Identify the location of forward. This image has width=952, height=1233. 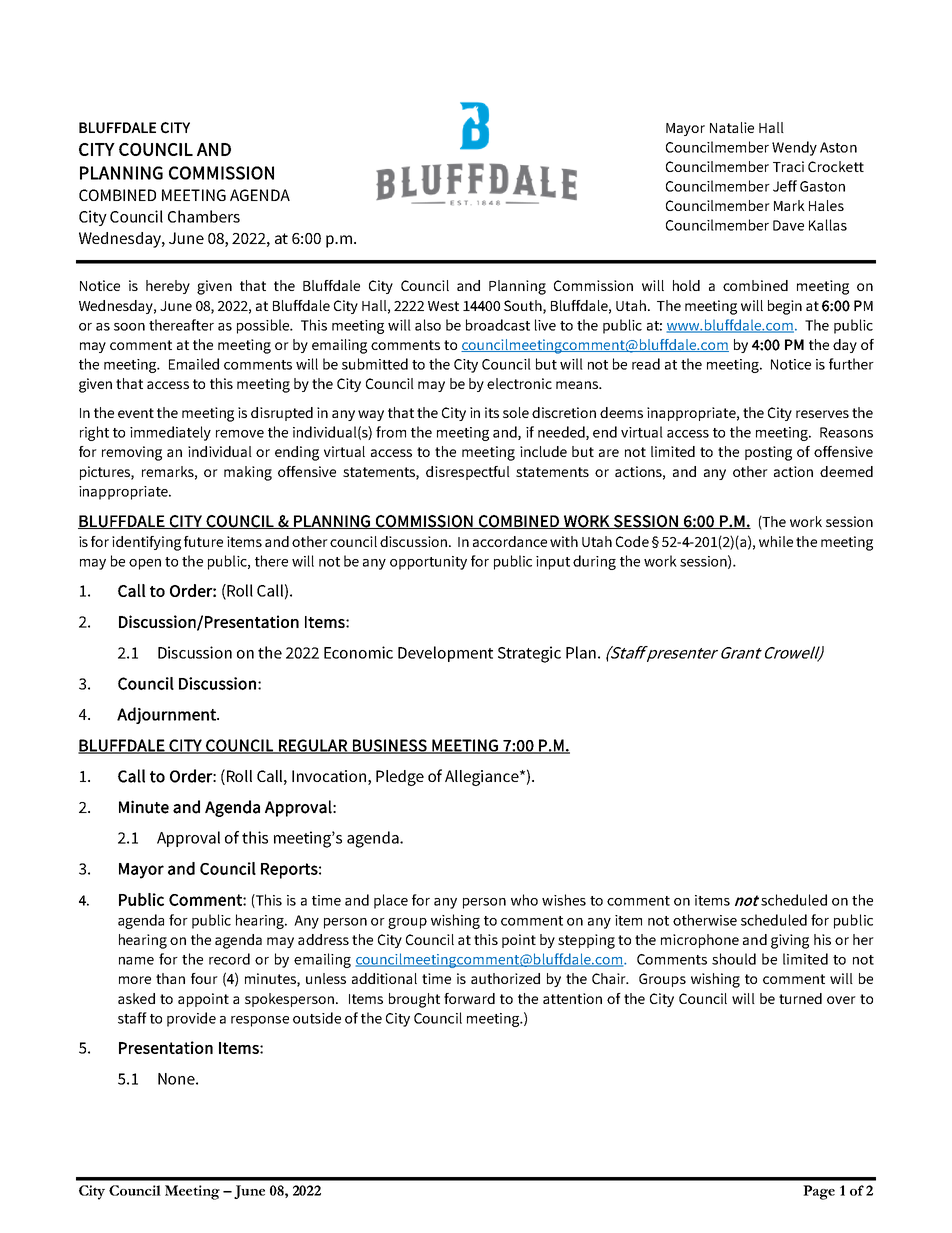
(469, 998).
